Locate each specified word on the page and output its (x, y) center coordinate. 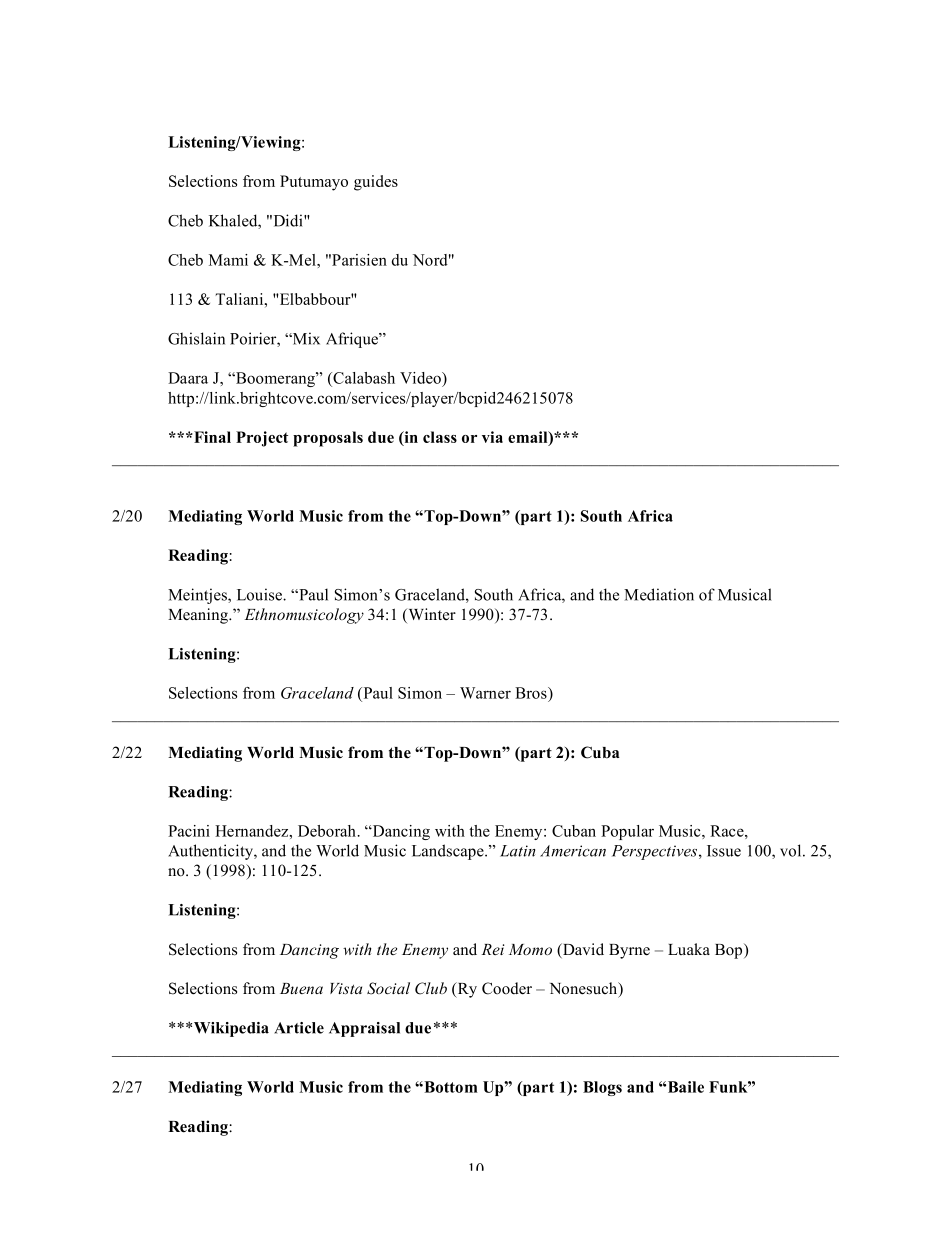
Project (262, 439)
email (529, 438)
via (492, 437)
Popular (627, 832)
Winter (431, 615)
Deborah (328, 831)
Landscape (449, 852)
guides (376, 183)
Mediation (659, 594)
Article (299, 1028)
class (440, 437)
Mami (228, 260)
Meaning (199, 616)
